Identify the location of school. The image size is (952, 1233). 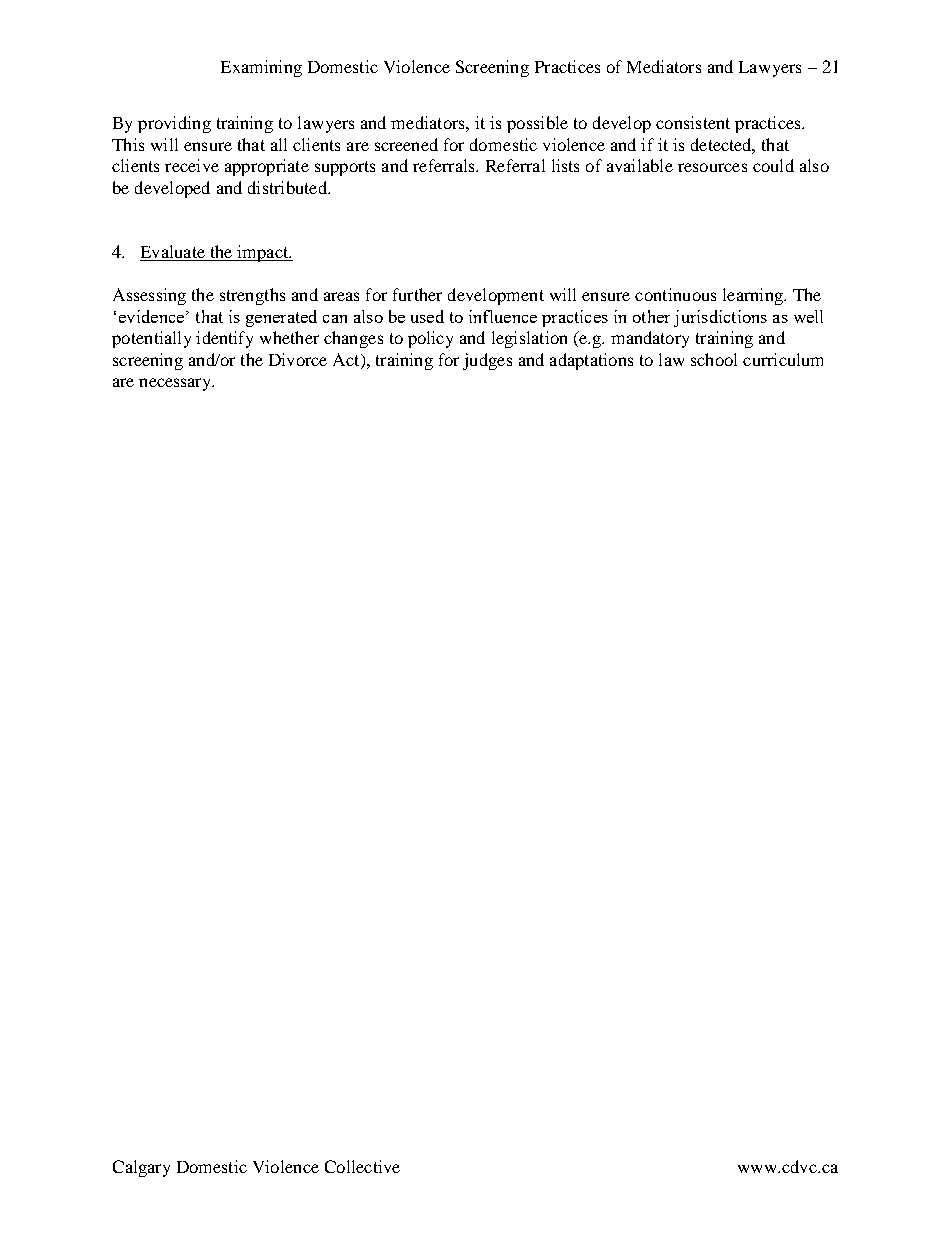
(714, 359).
